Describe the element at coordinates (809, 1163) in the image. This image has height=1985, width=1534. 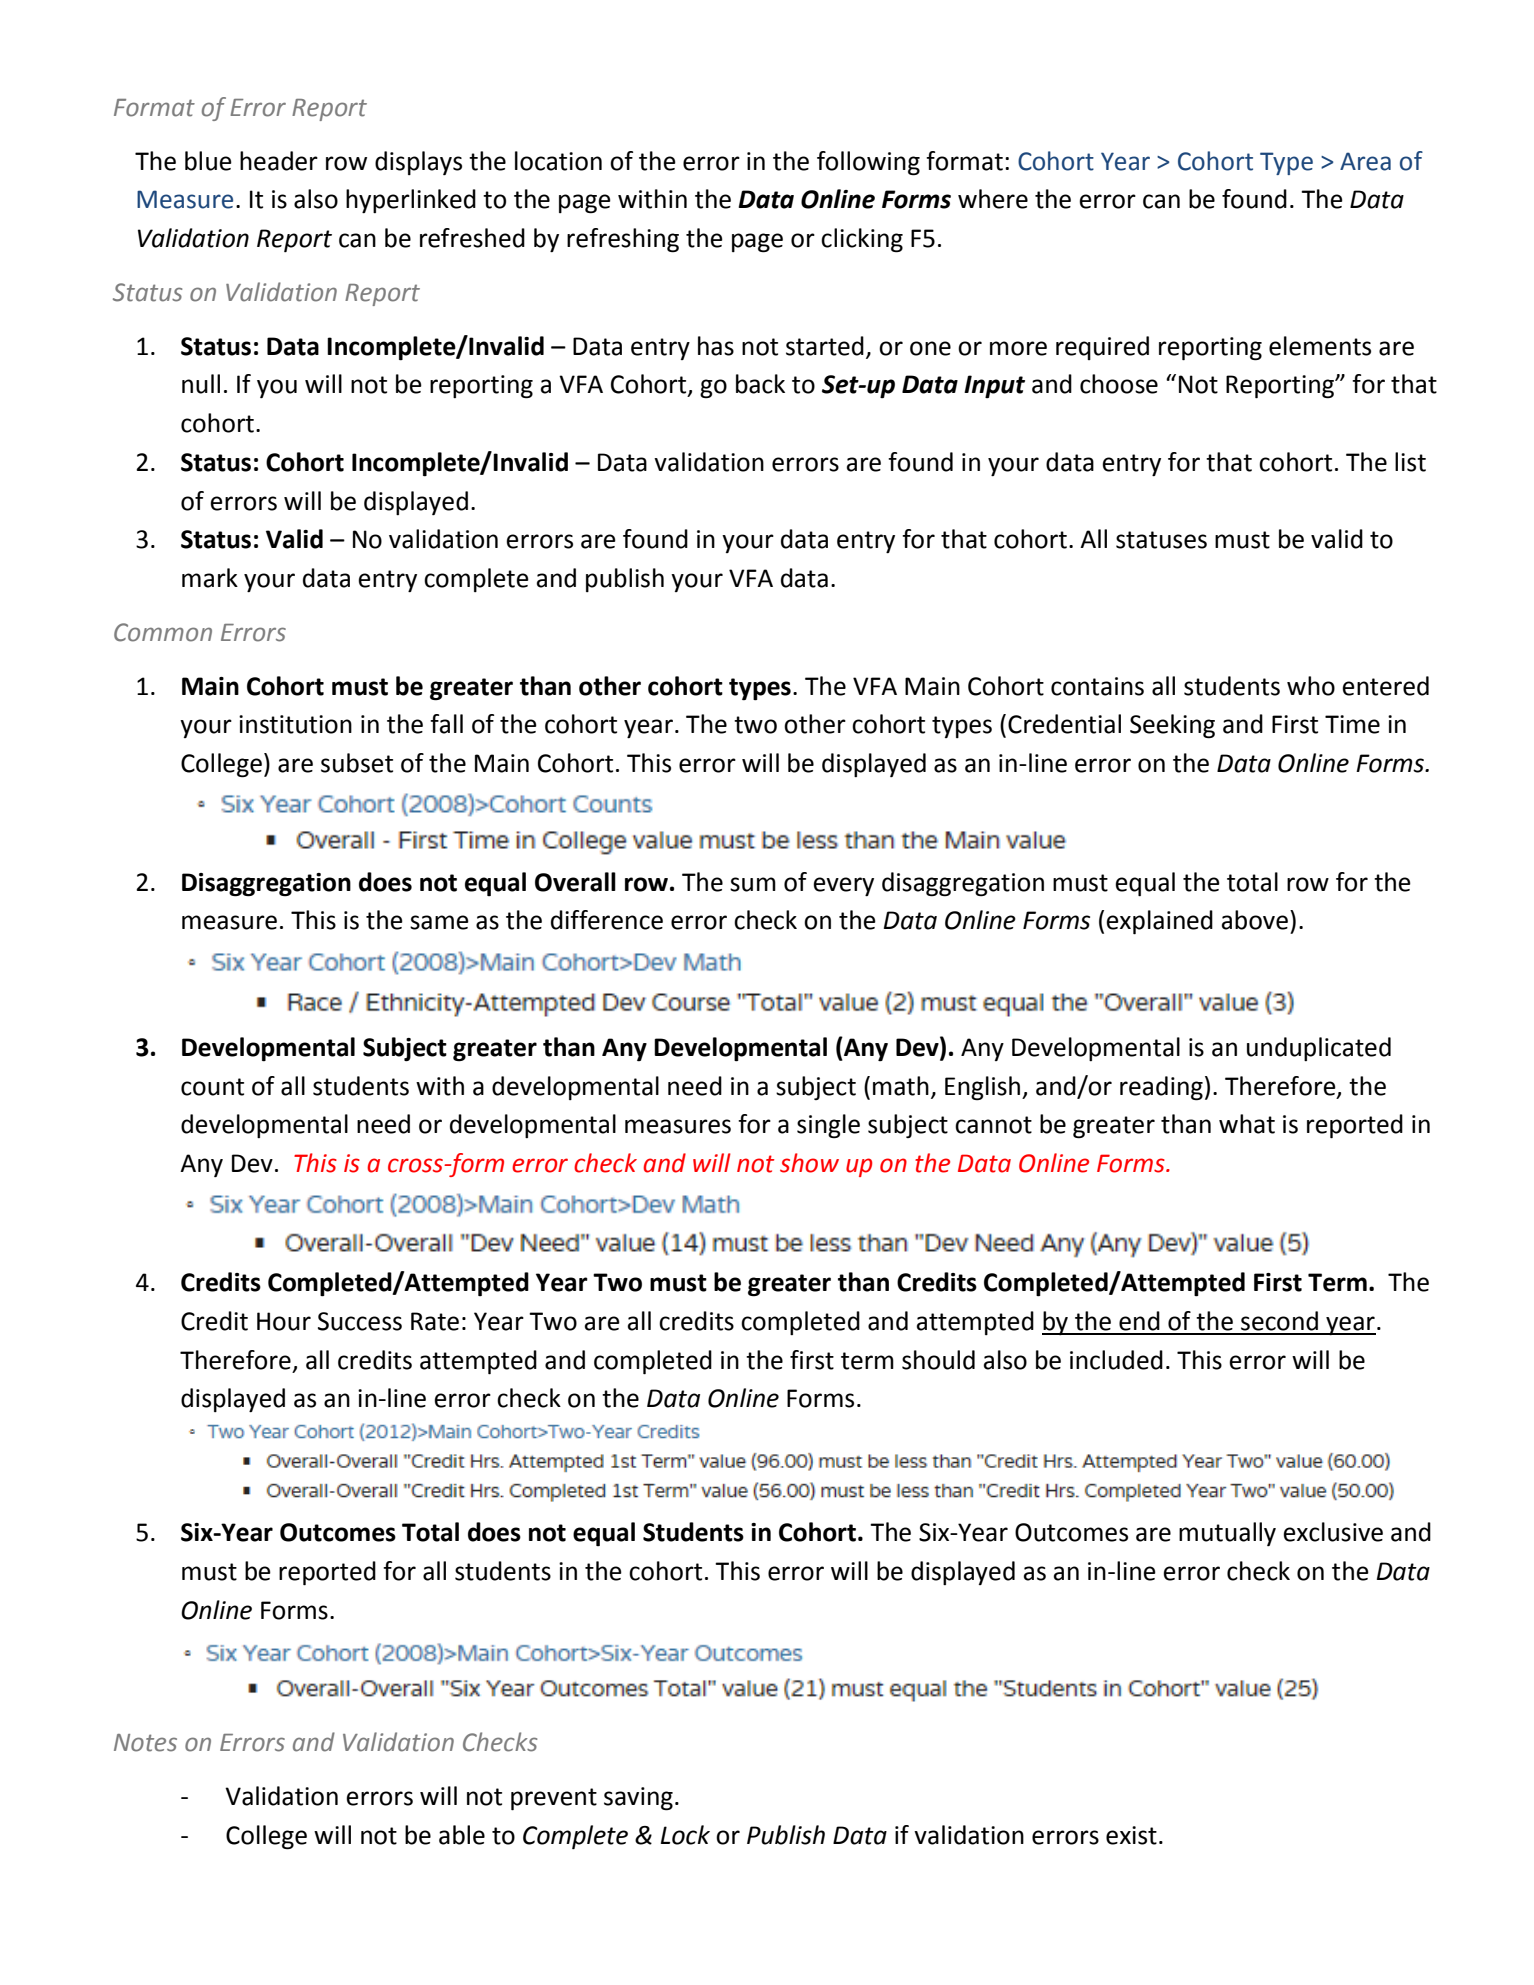
I see `show` at that location.
